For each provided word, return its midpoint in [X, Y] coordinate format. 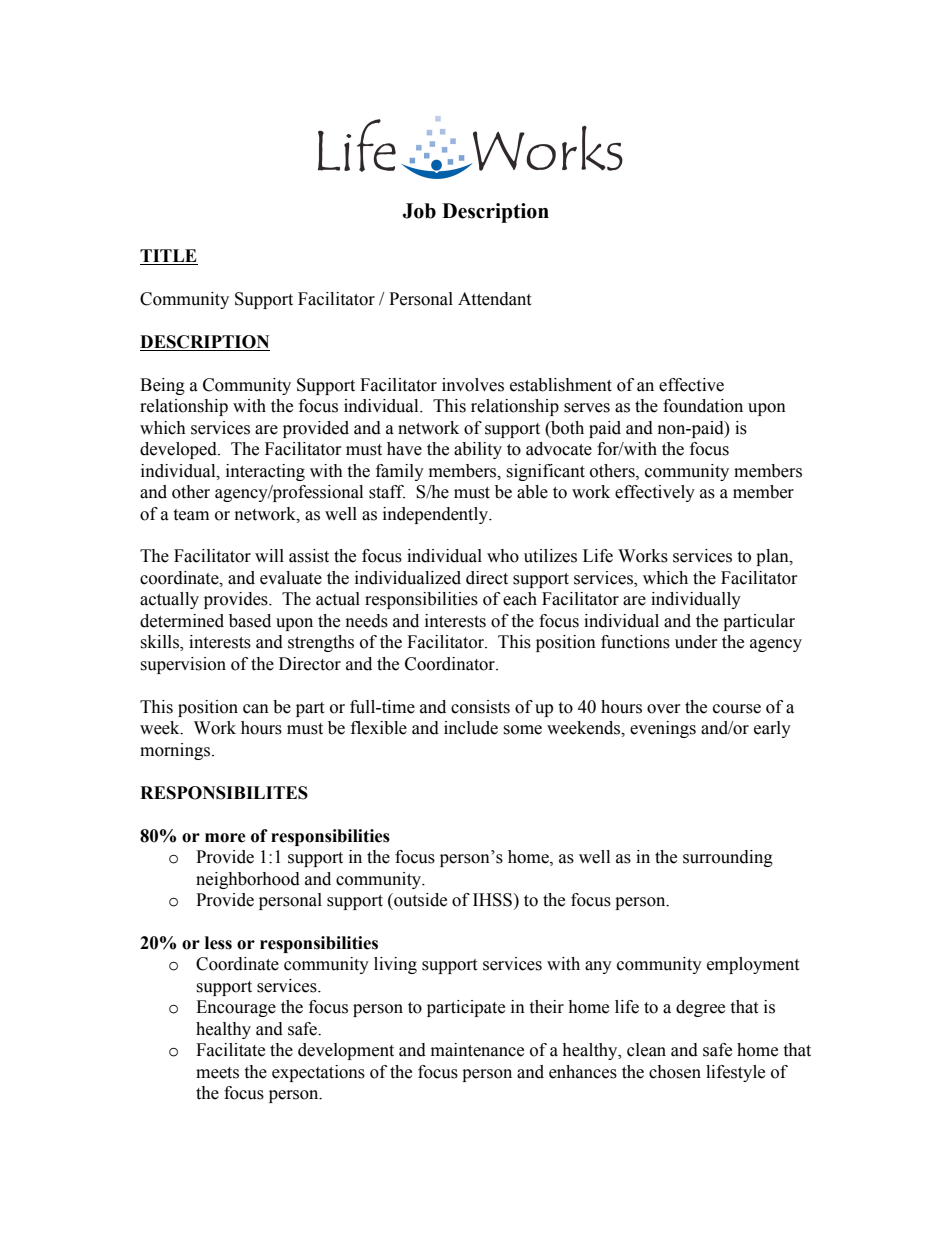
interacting [265, 472]
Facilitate [230, 1050]
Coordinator [451, 664]
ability [478, 450]
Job [419, 211]
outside [419, 900]
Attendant [494, 299]
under [696, 642]
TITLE [168, 255]
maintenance [477, 1050]
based [250, 621]
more [225, 838]
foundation [703, 406]
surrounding [728, 858]
